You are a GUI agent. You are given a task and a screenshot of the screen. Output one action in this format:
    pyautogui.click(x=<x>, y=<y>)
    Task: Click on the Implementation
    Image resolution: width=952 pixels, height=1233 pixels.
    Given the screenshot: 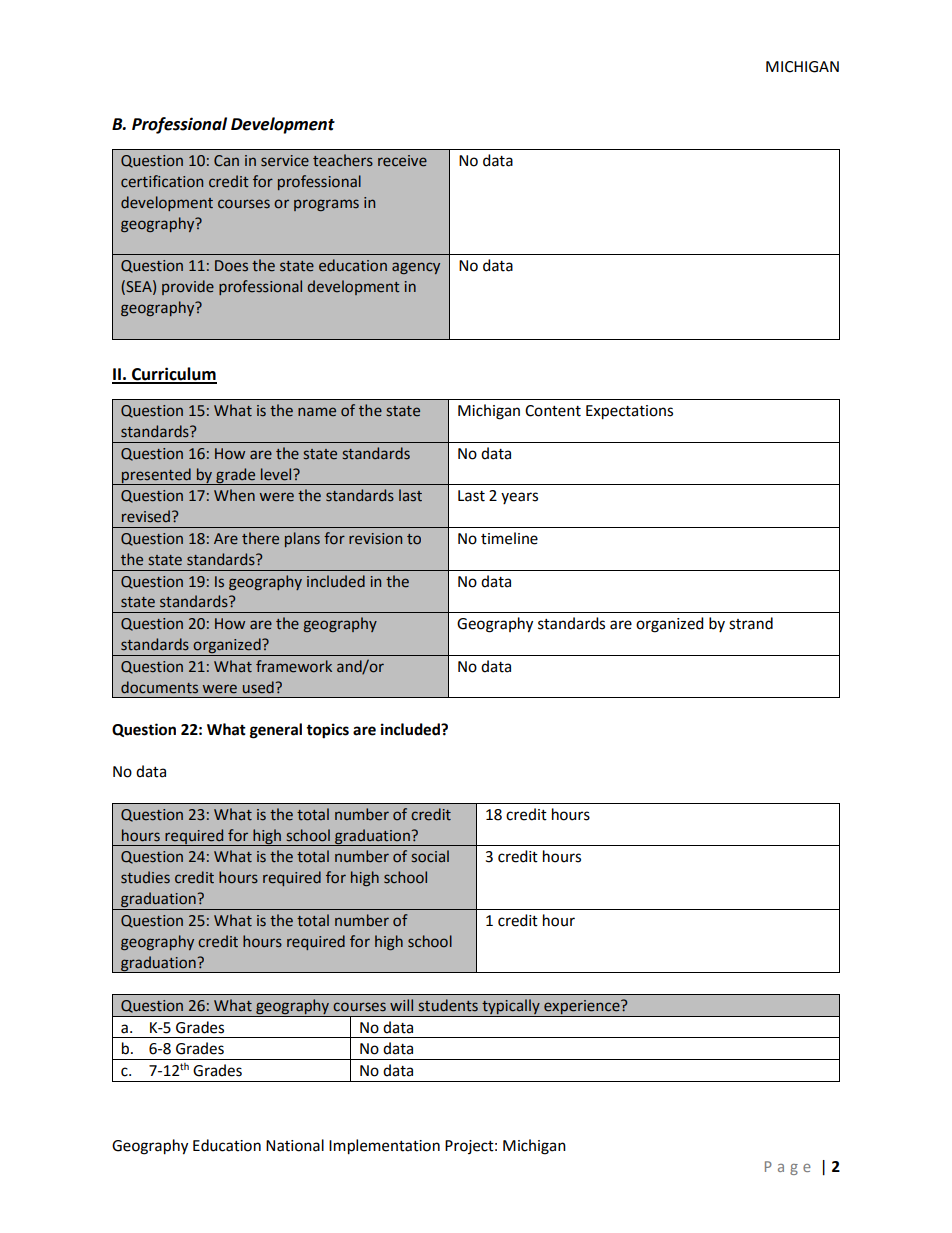 What is the action you would take?
    pyautogui.click(x=384, y=1147)
